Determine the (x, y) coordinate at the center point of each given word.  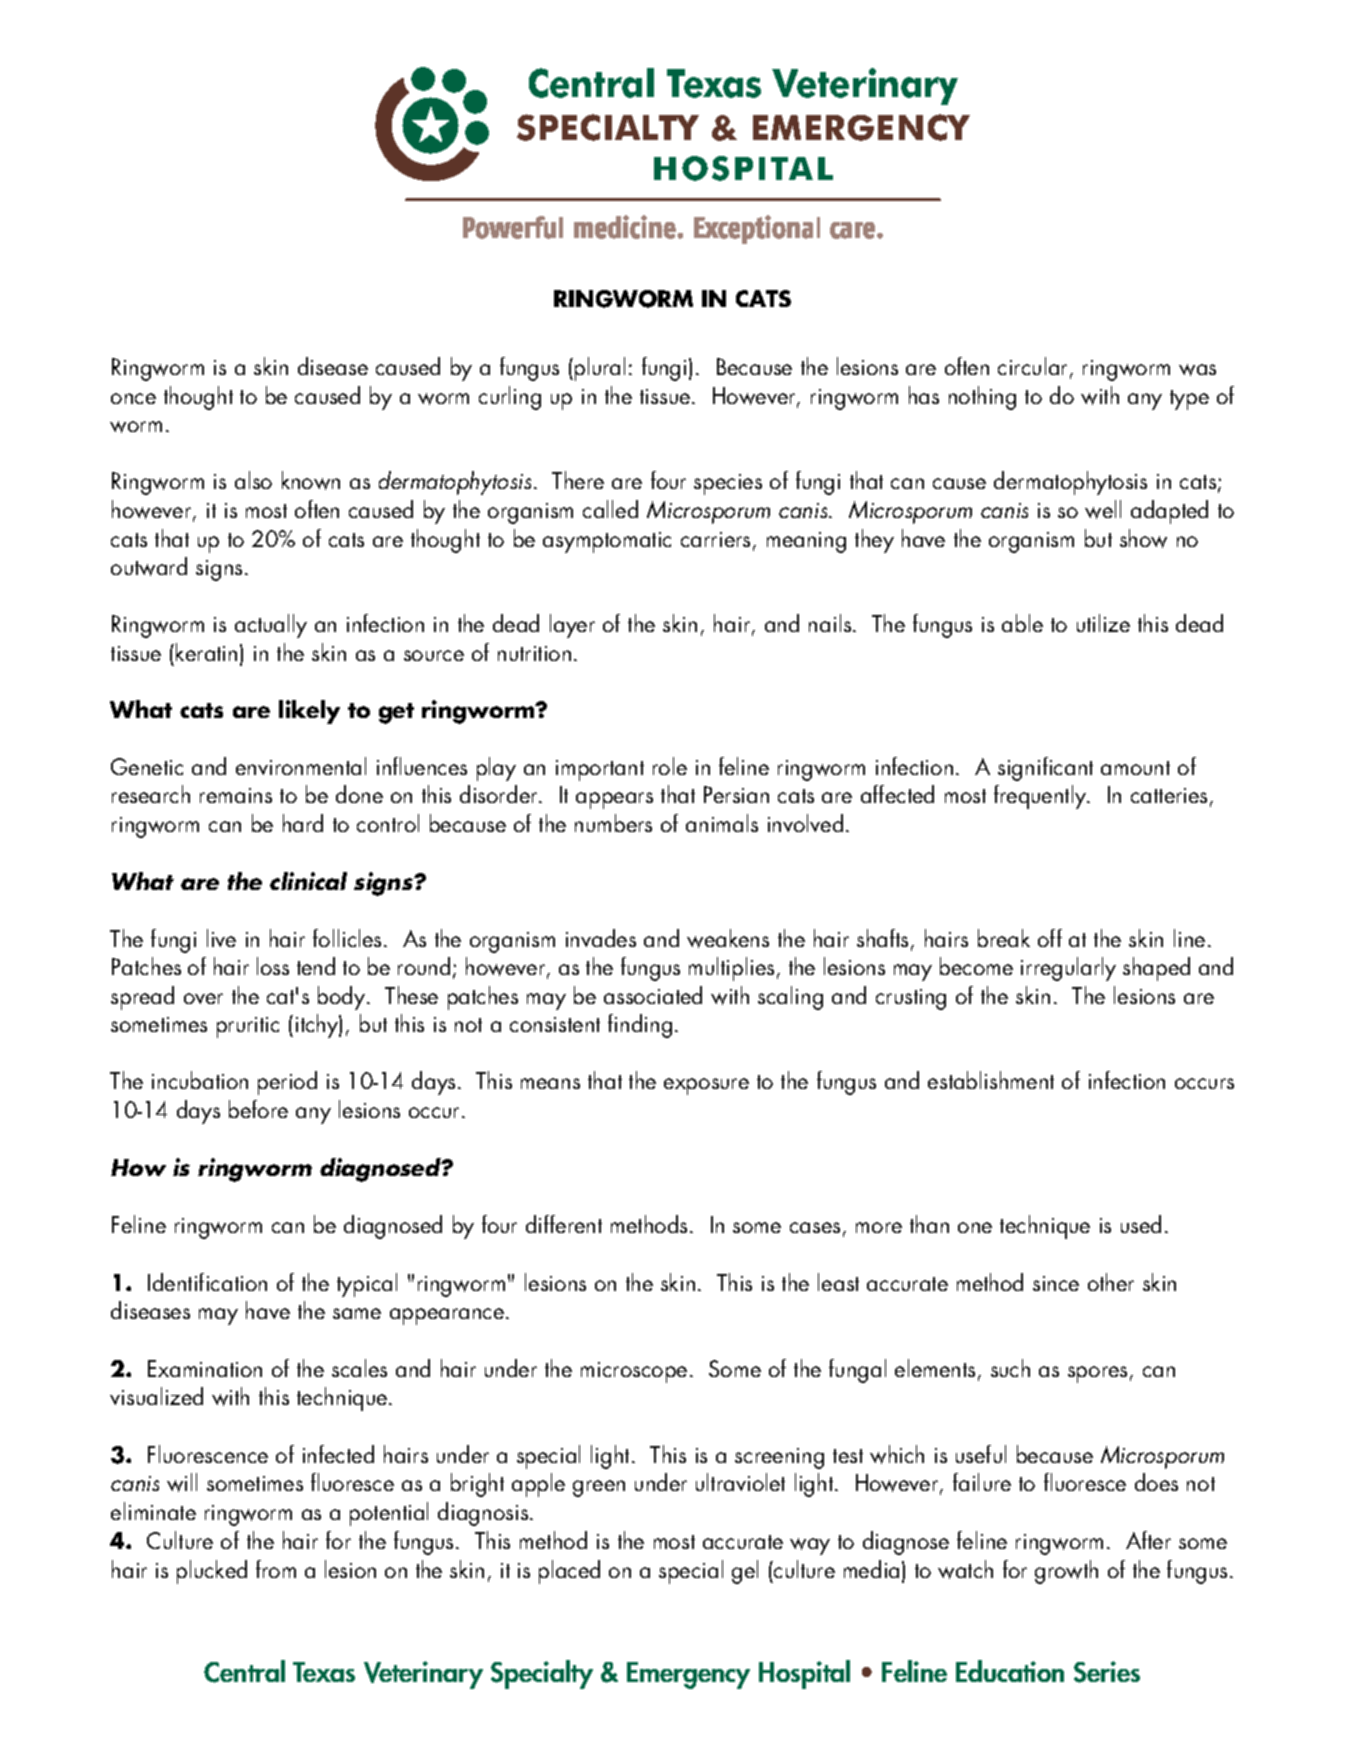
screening (779, 1458)
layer (572, 626)
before (258, 1109)
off (1050, 938)
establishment (991, 1080)
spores (1097, 1374)
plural (600, 369)
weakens (728, 938)
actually (271, 626)
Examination (205, 1368)
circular (1032, 366)
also (253, 480)
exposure (706, 1086)
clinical (308, 881)
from (276, 1569)
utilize (1103, 623)
